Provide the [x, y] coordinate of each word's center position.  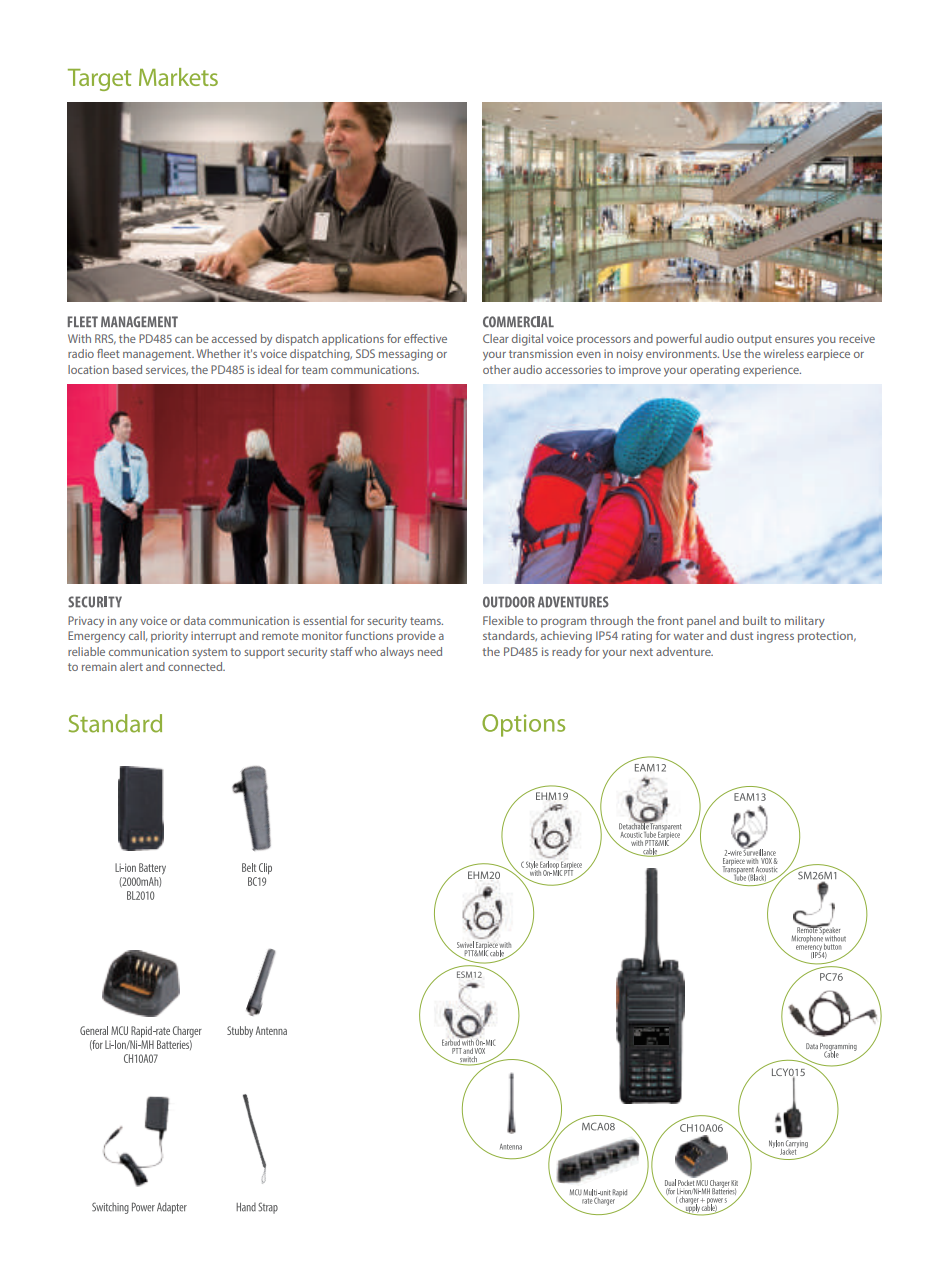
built [755, 620]
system [209, 653]
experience [772, 371]
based [127, 369]
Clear [496, 338]
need [430, 651]
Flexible [503, 620]
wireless [784, 353]
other [497, 369]
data [195, 620]
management [158, 355]
